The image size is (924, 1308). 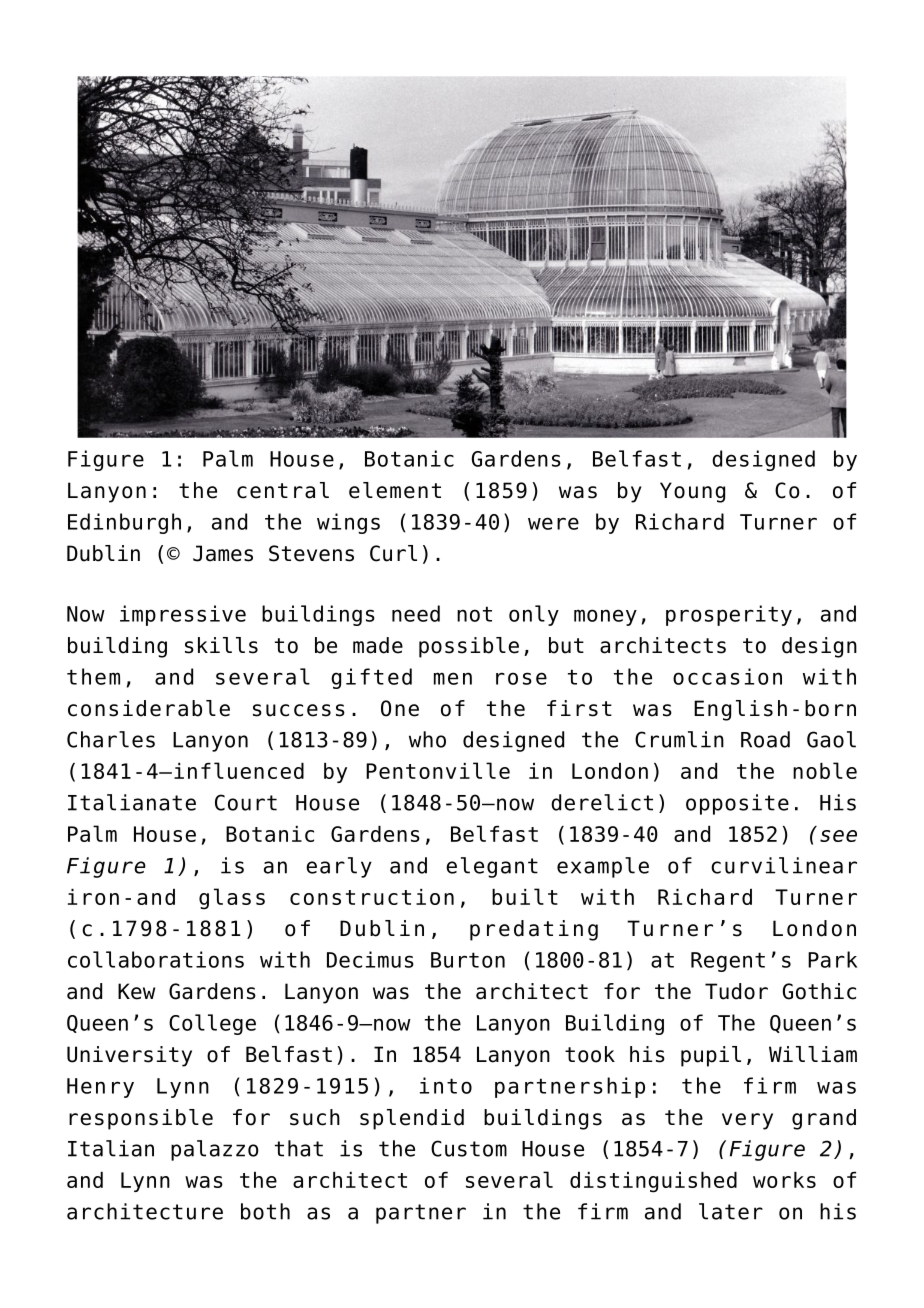 What do you see at coordinates (232, 899) in the image?
I see `glass` at bounding box center [232, 899].
